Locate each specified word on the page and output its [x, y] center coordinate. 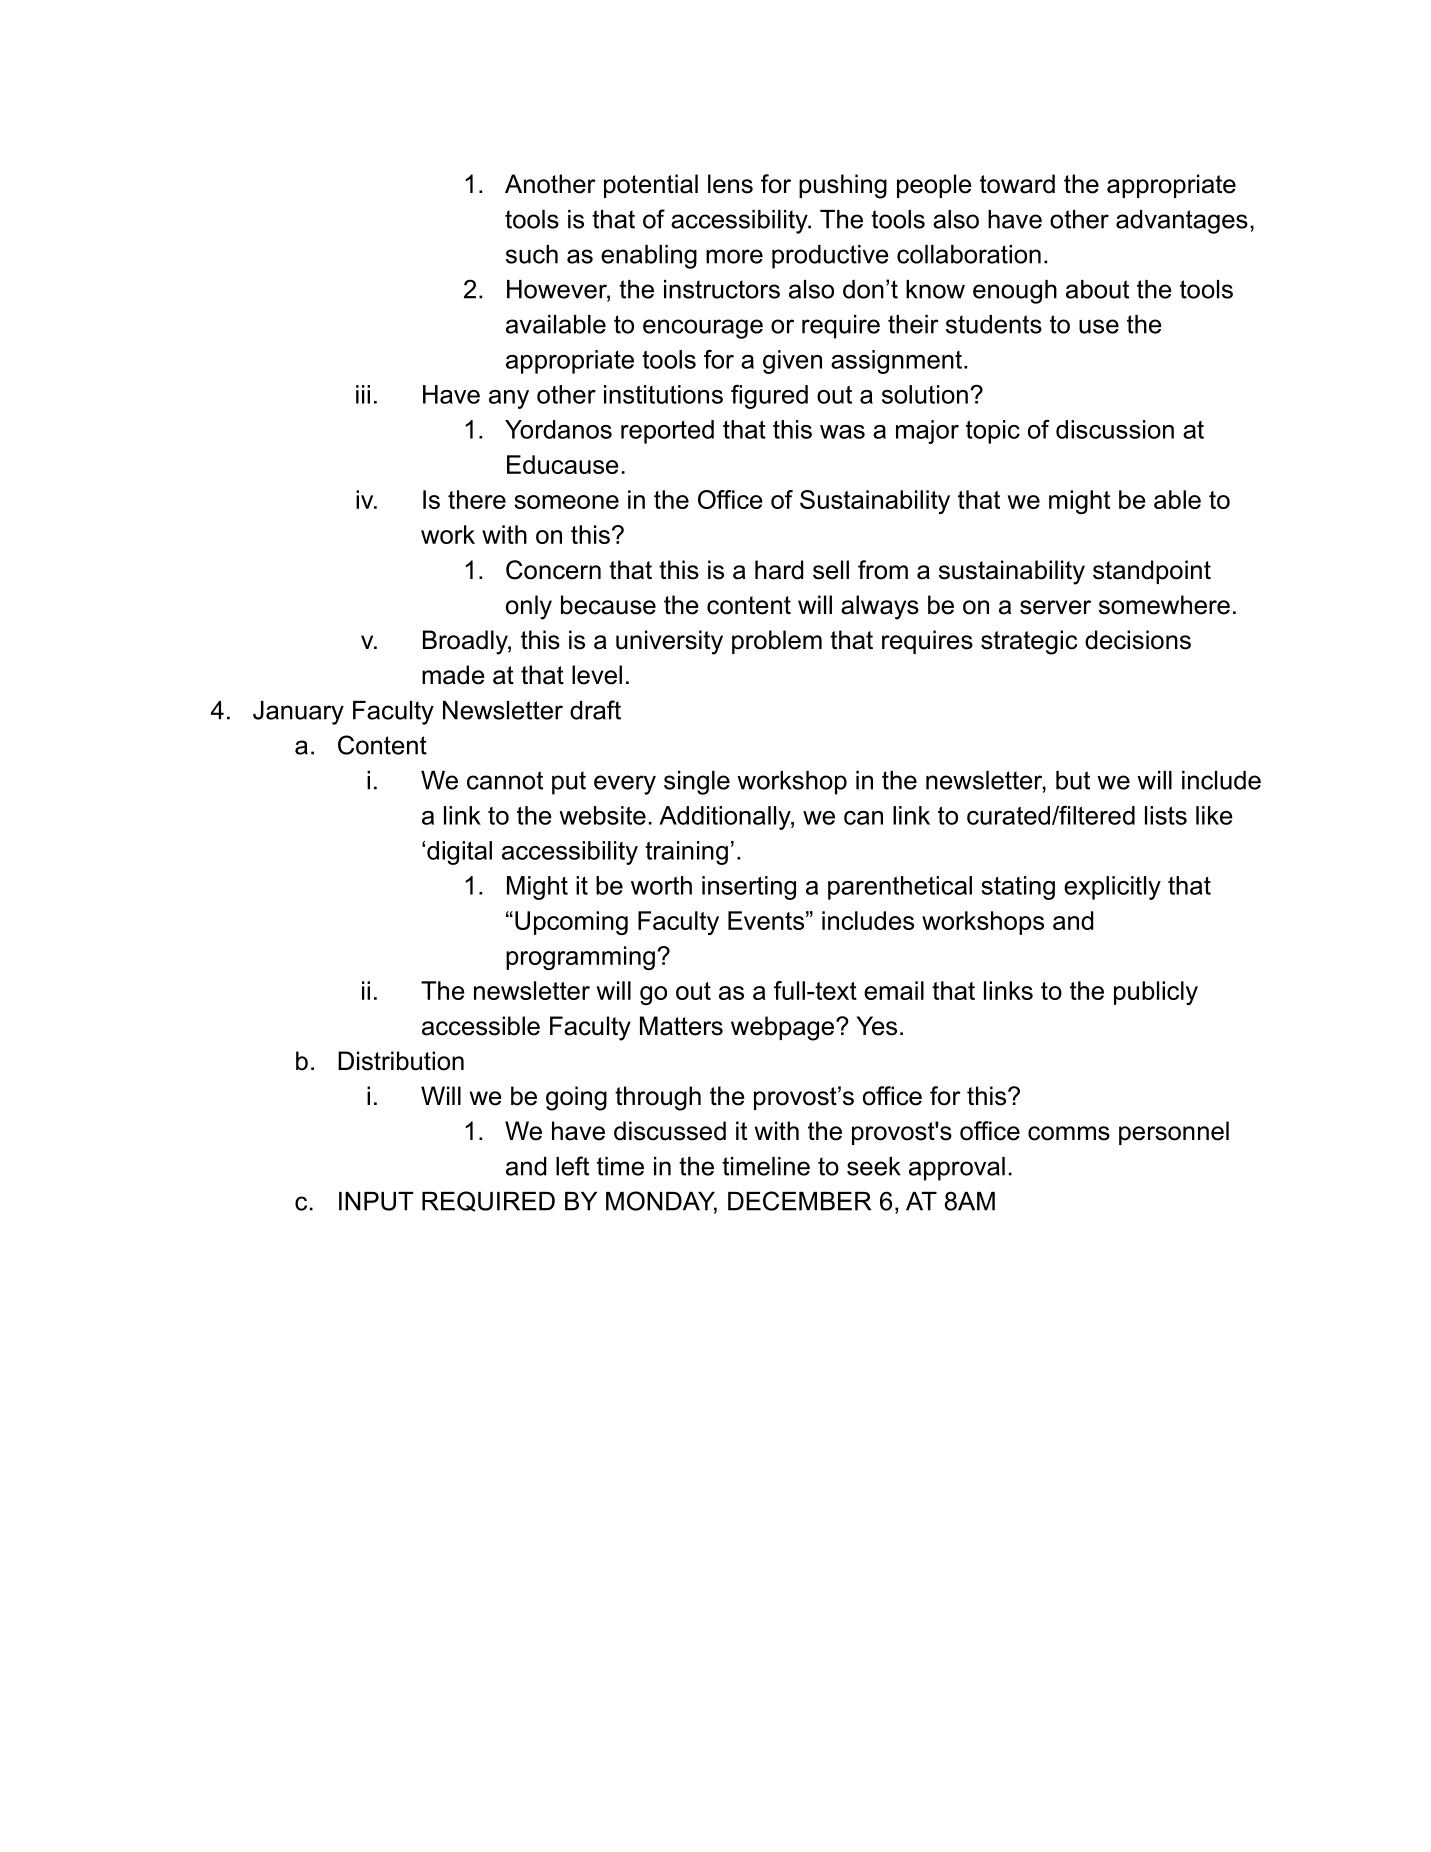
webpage [784, 1028]
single [697, 783]
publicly [1156, 993]
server [1055, 607]
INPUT [376, 1201]
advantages [1182, 222]
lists [1166, 815]
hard [779, 570]
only [529, 607]
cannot [505, 780]
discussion [1115, 429]
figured [769, 397]
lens [730, 184]
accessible [481, 1026]
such [532, 254]
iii [363, 394]
